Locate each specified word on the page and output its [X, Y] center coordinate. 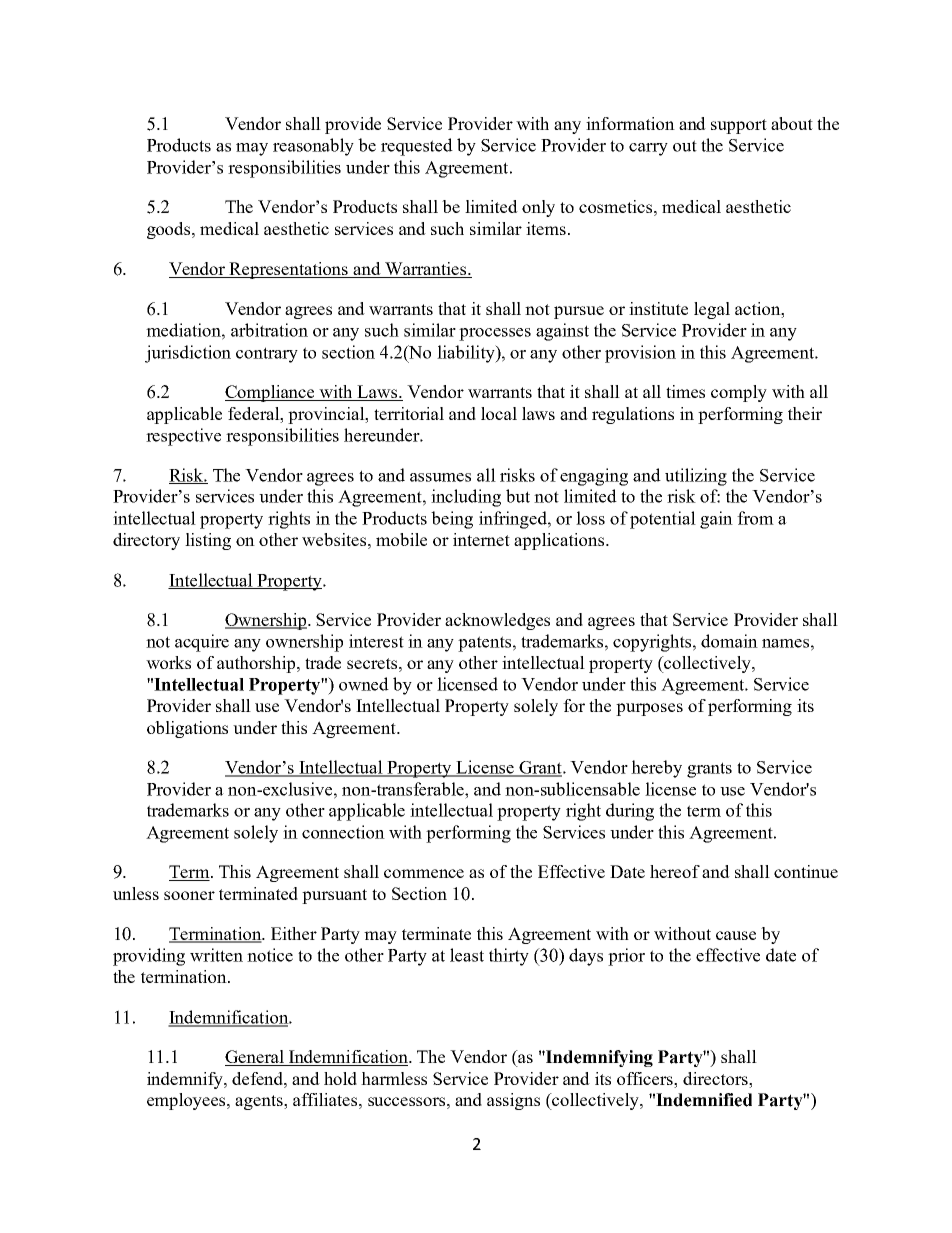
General [255, 1058]
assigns [513, 1101]
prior [626, 957]
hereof [675, 871]
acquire [202, 643]
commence [424, 873]
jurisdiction [188, 354]
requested [417, 147]
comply [739, 393]
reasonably [313, 147]
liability [467, 354]
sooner [189, 895]
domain [729, 641]
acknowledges [497, 621]
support [739, 126]
